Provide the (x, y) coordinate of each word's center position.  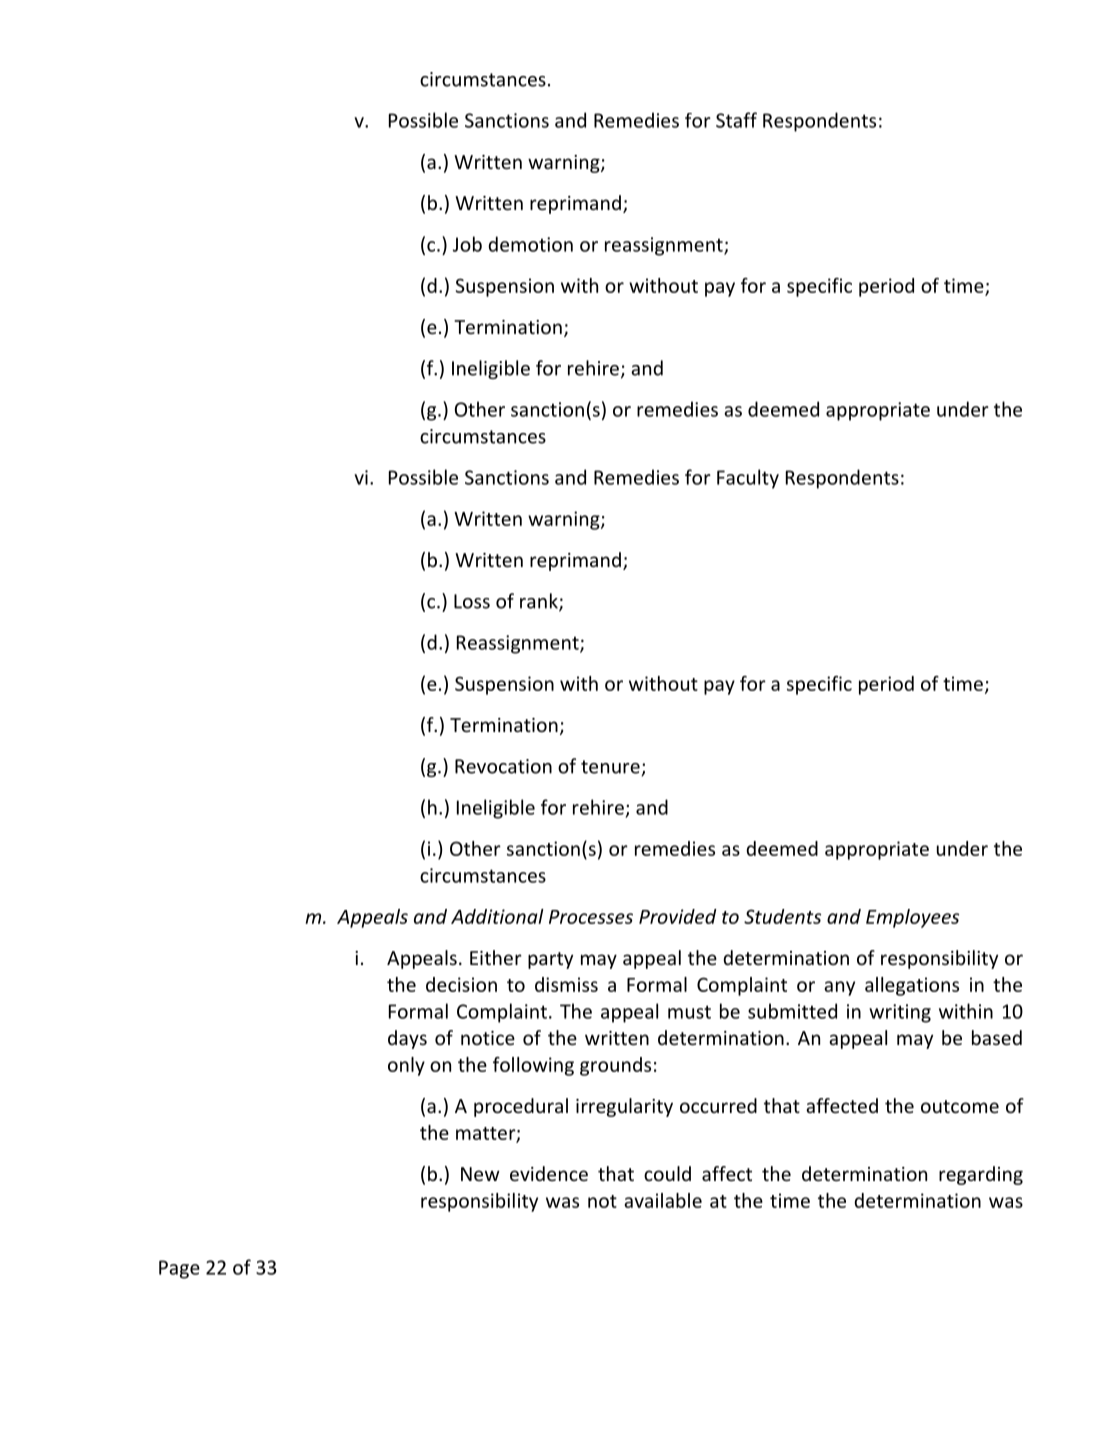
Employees (912, 918)
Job (467, 244)
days (407, 1039)
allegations (912, 986)
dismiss (566, 984)
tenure (611, 768)
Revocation (503, 766)
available (663, 1200)
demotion (530, 244)
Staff (736, 120)
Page (179, 1269)
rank (540, 602)
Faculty (748, 479)
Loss (472, 601)
